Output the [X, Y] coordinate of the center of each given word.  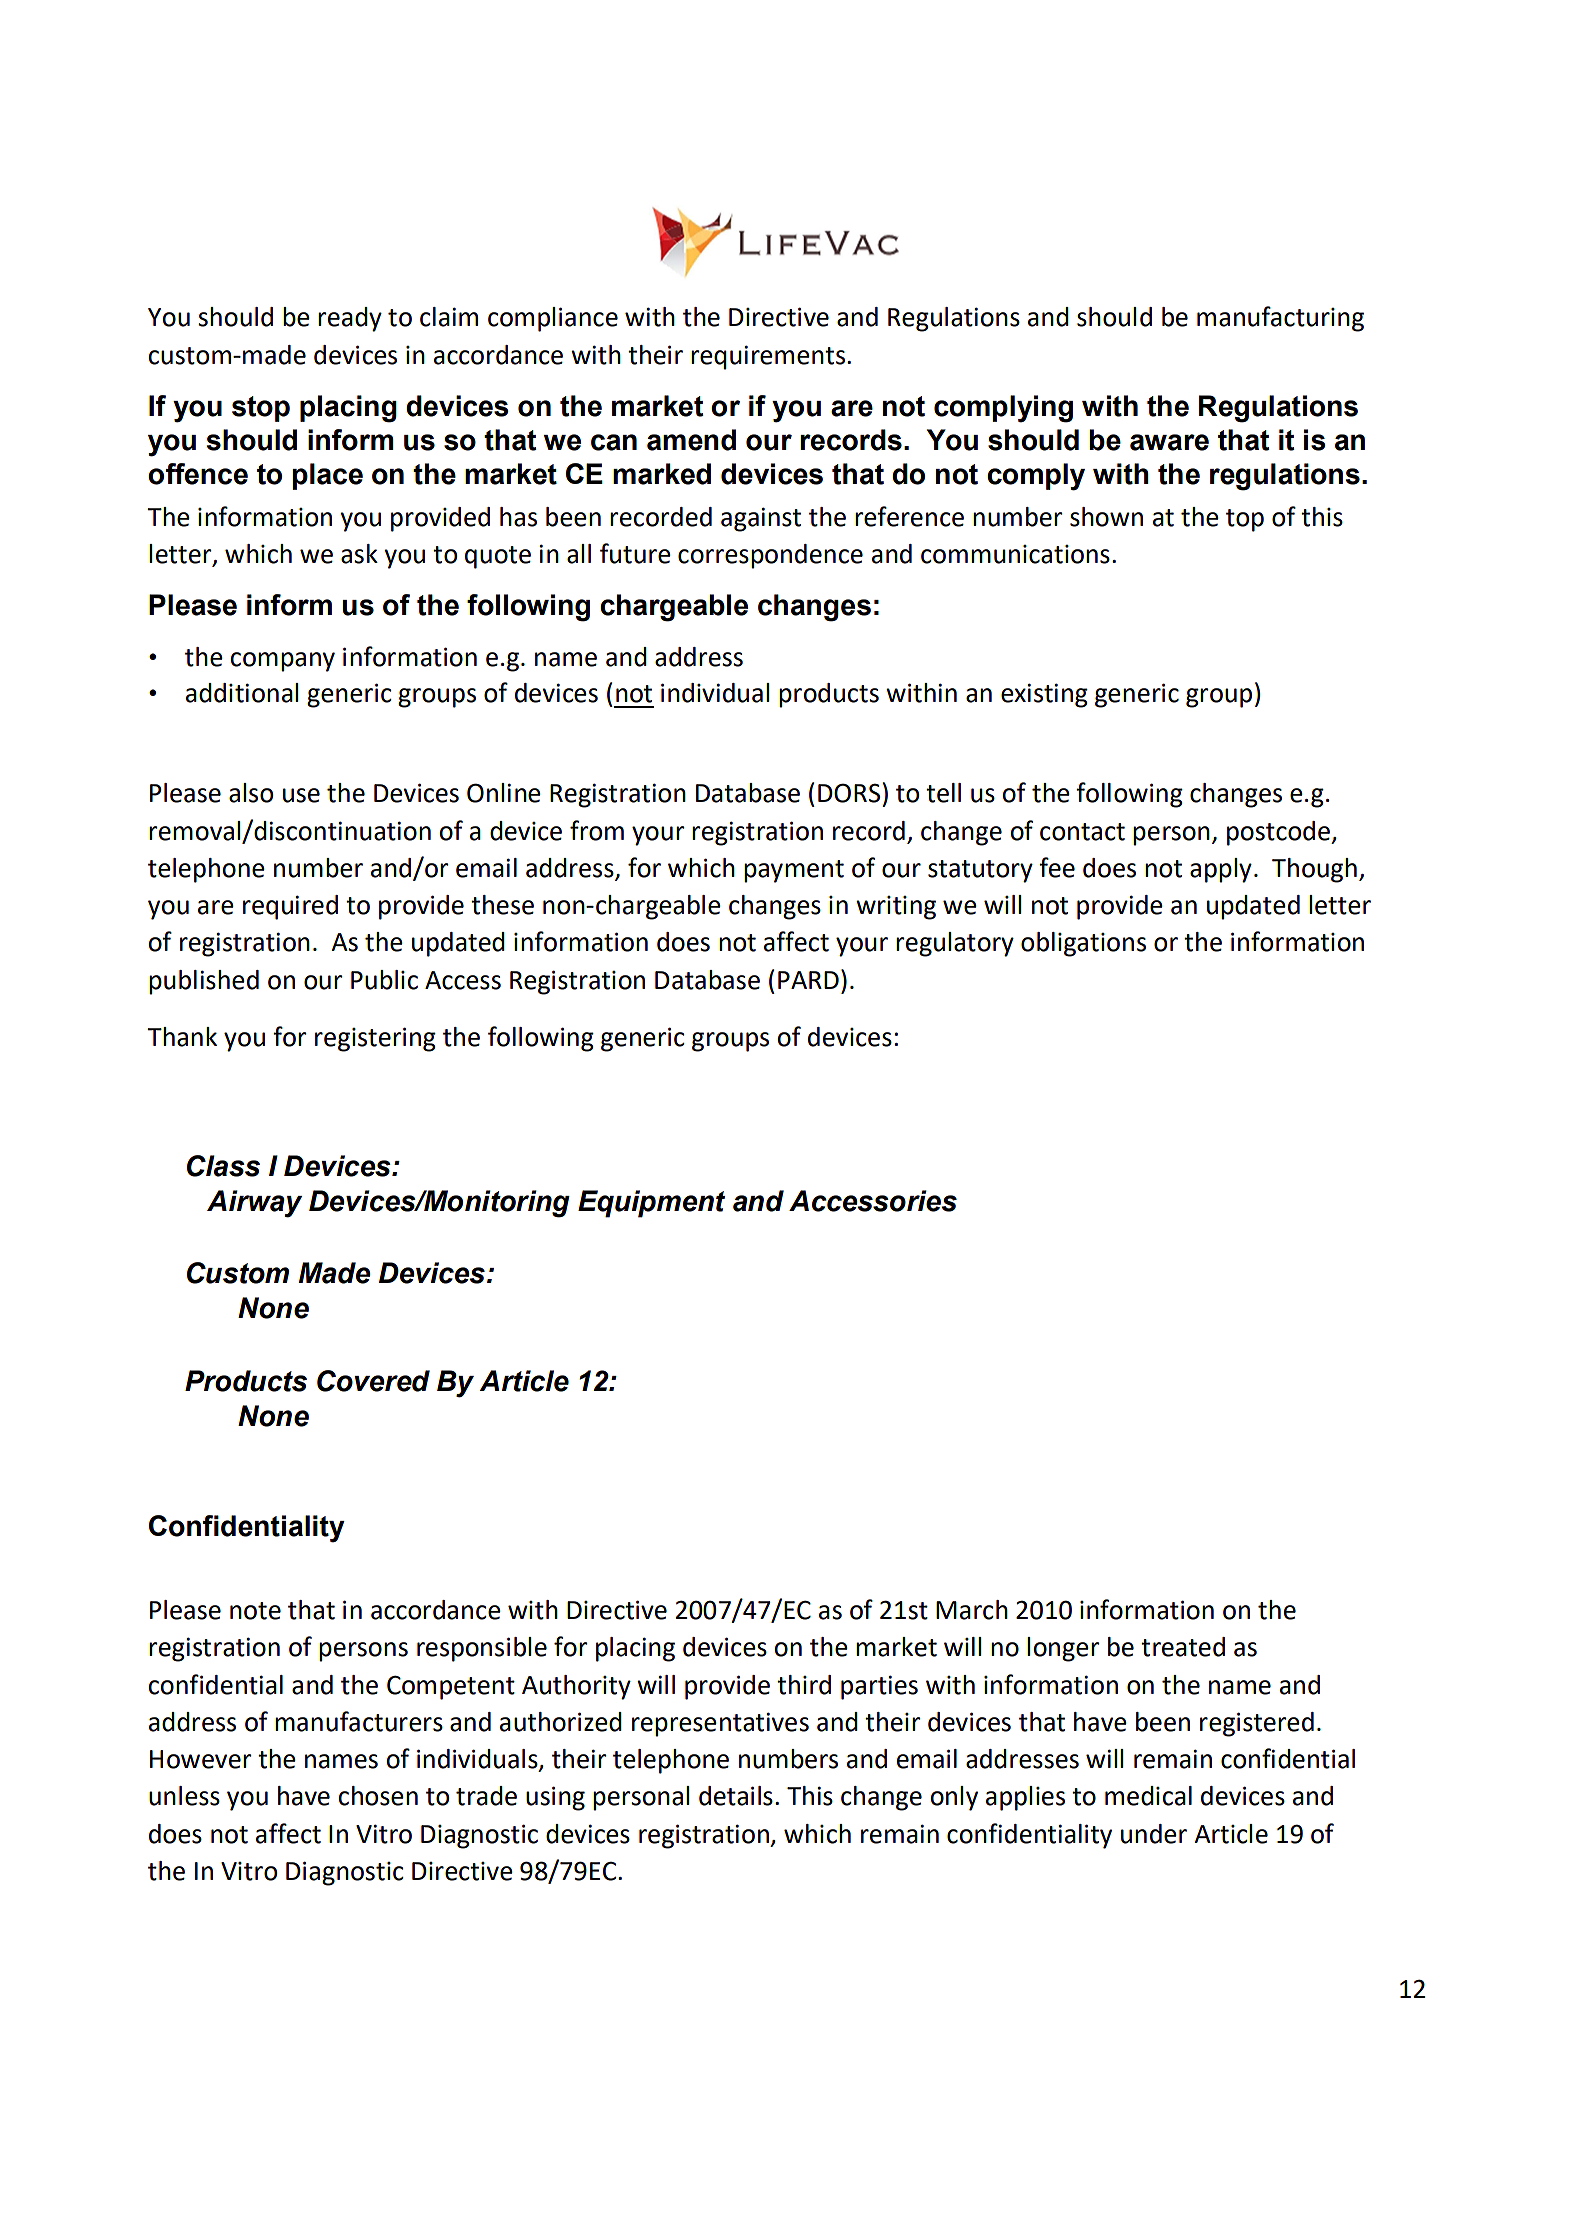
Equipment [651, 1204]
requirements [769, 357]
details [736, 1796]
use [301, 795]
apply [1221, 870]
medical [1148, 1796]
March [972, 1610]
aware [1169, 442]
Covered [373, 1381]
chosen [378, 1796]
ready [350, 319]
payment [794, 871]
